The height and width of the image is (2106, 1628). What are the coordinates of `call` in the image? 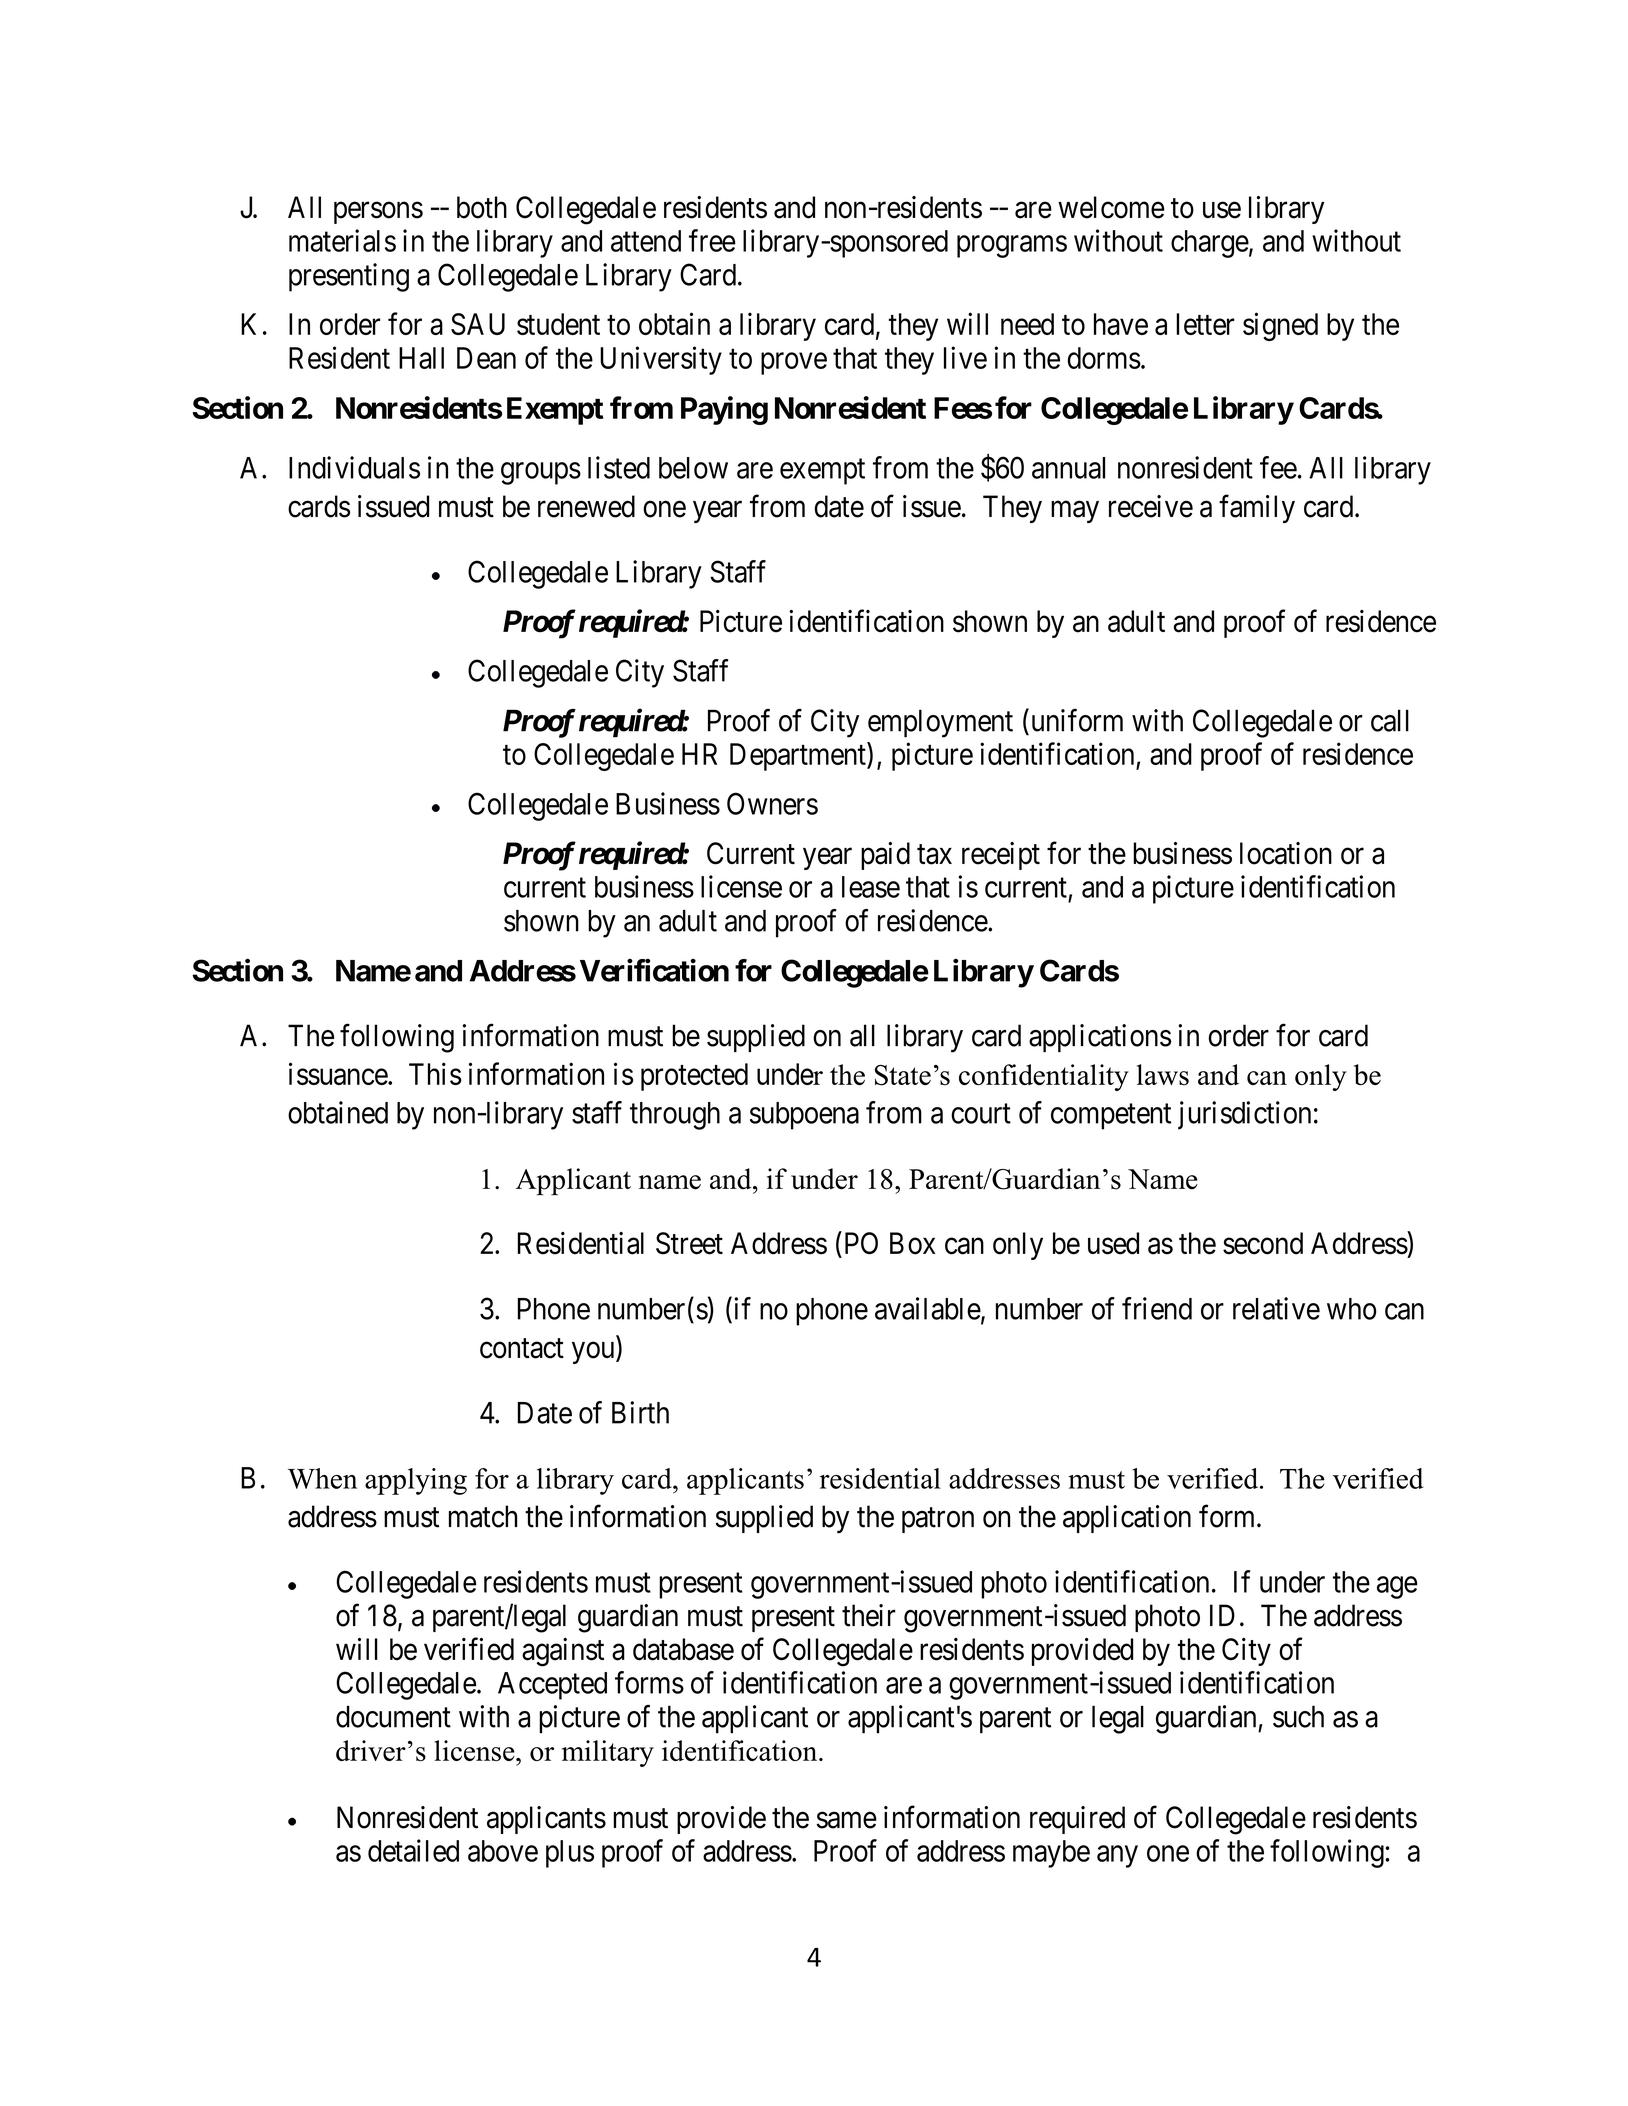 It's located at (1390, 720).
